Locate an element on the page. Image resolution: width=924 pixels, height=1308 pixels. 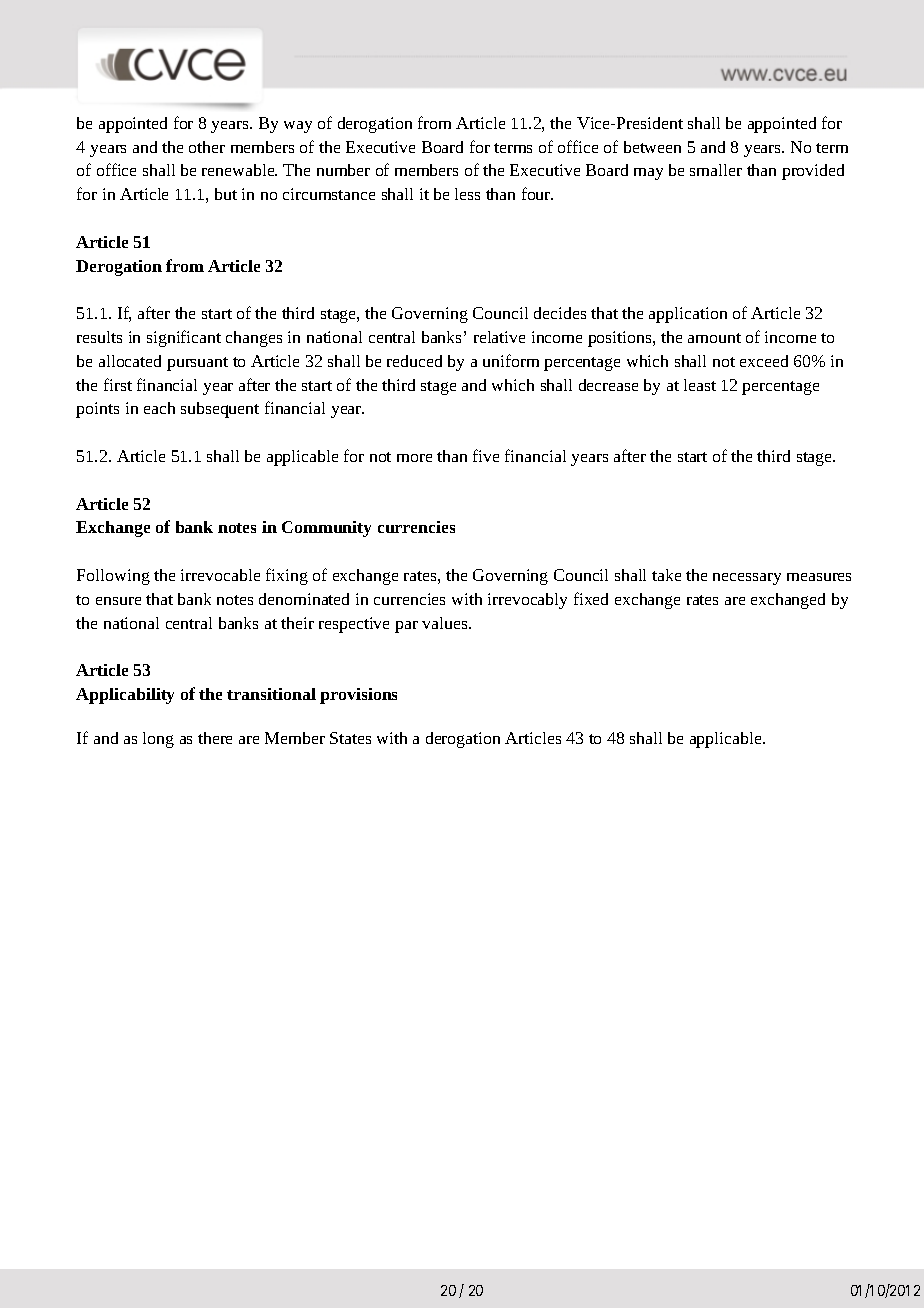
irrevocable is located at coordinates (220, 575).
